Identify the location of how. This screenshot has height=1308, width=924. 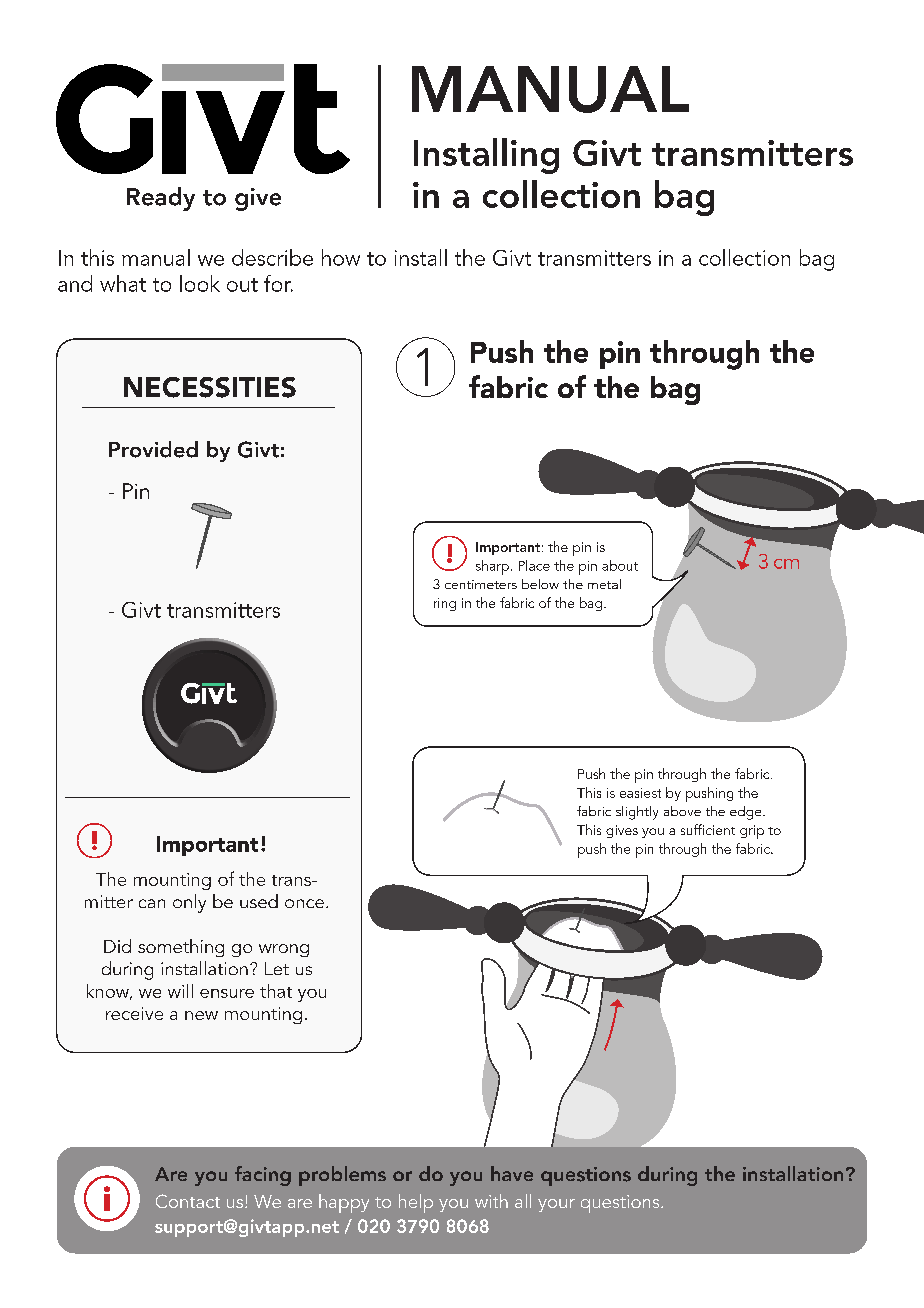
(341, 257).
